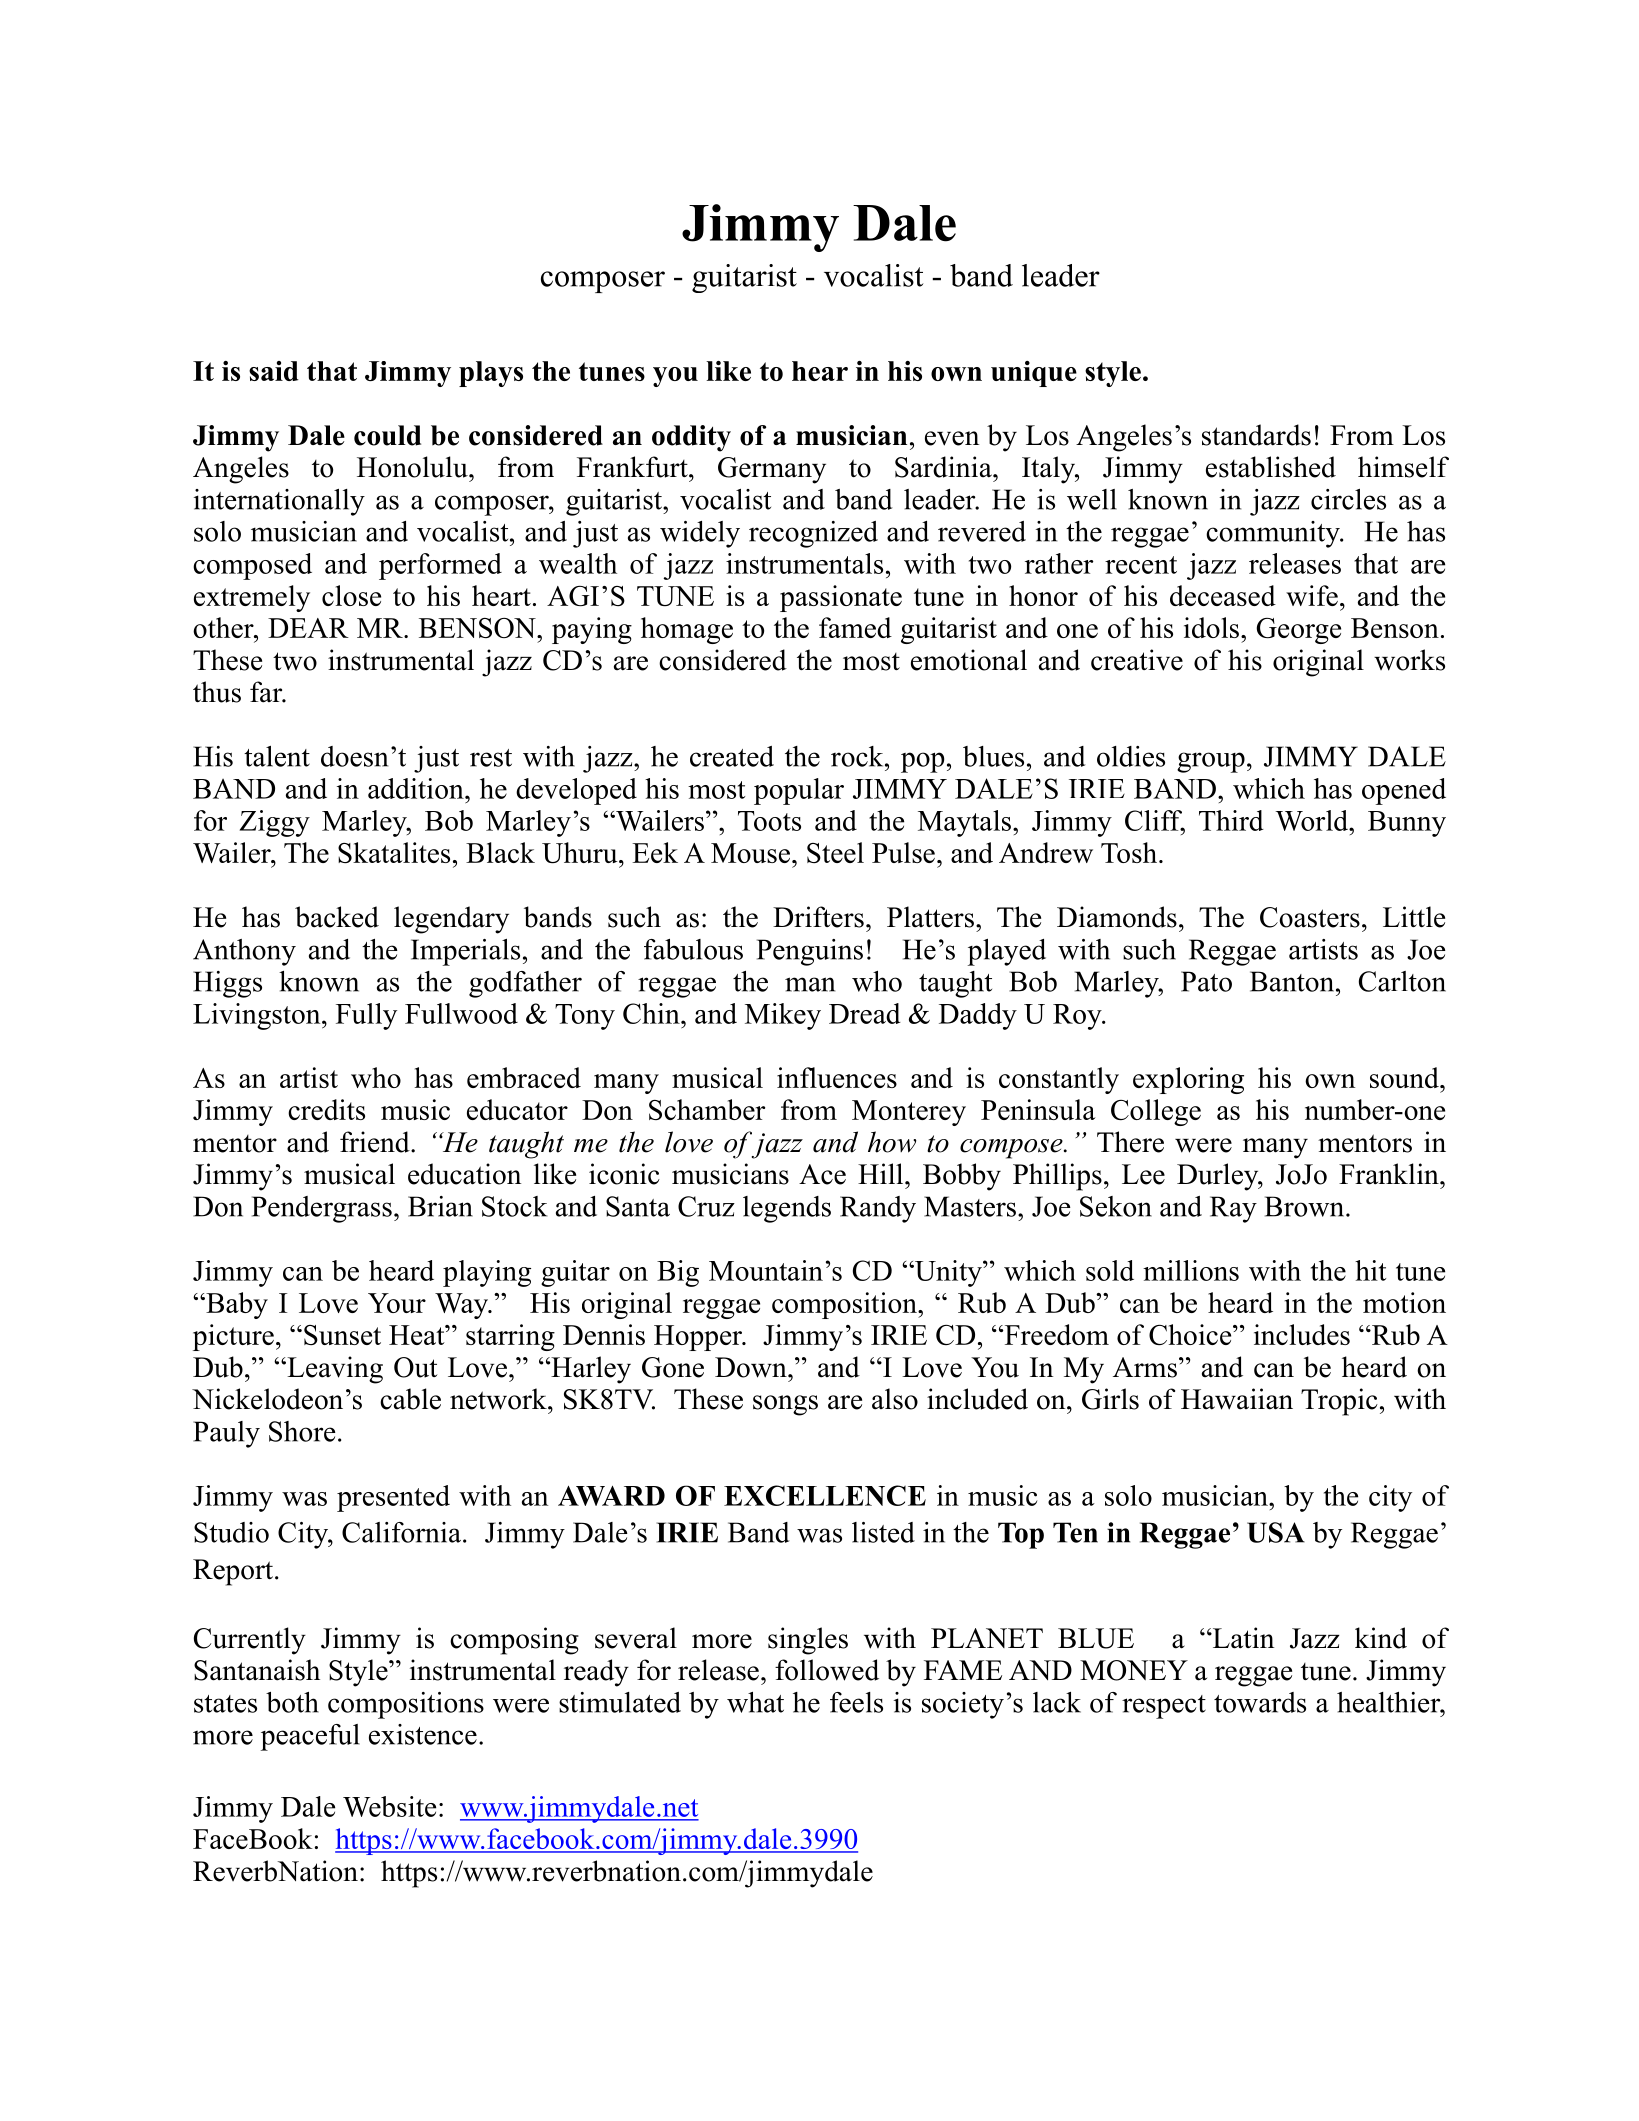 Image resolution: width=1639 pixels, height=2121 pixels. What do you see at coordinates (310, 1737) in the screenshot?
I see `peaceful` at bounding box center [310, 1737].
